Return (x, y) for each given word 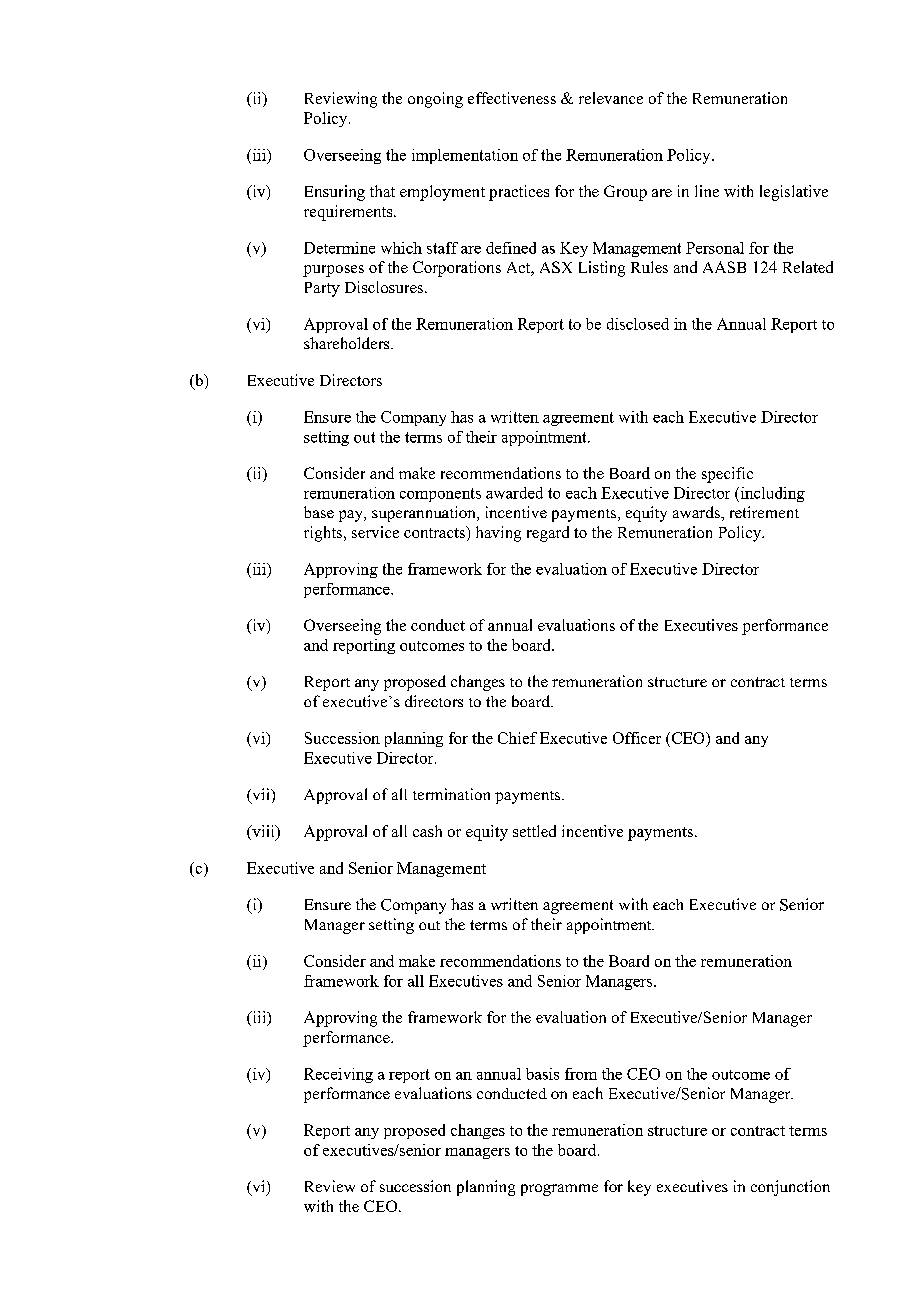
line (707, 191)
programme (559, 1190)
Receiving (338, 1075)
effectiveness (512, 98)
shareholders (348, 343)
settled (534, 831)
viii (263, 832)
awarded (514, 493)
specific (727, 475)
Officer (637, 738)
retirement (764, 512)
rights (324, 534)
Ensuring (335, 193)
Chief (517, 738)
